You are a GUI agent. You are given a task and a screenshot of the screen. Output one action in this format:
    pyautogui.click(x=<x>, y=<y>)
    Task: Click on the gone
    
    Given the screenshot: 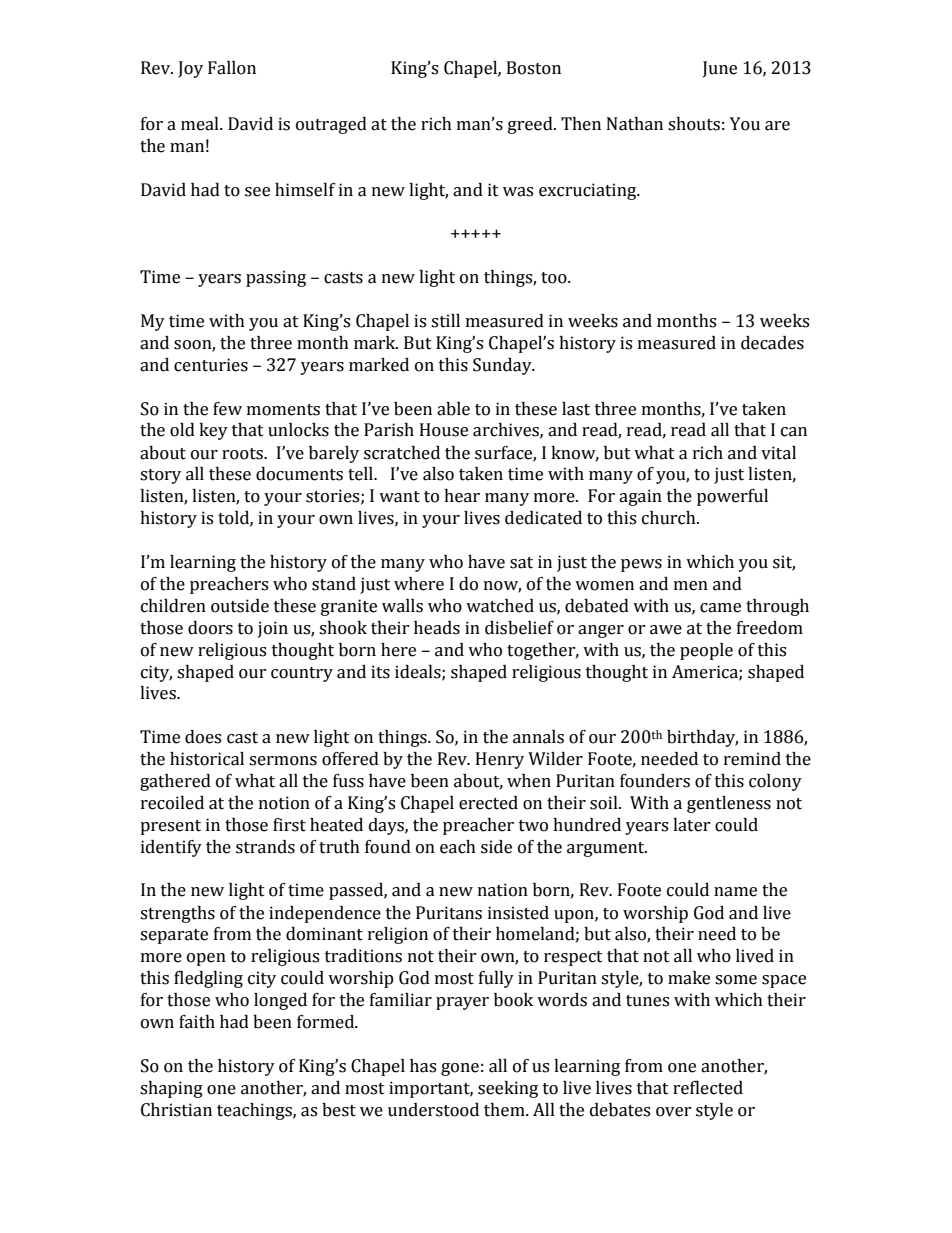 What is the action you would take?
    pyautogui.click(x=460, y=1069)
